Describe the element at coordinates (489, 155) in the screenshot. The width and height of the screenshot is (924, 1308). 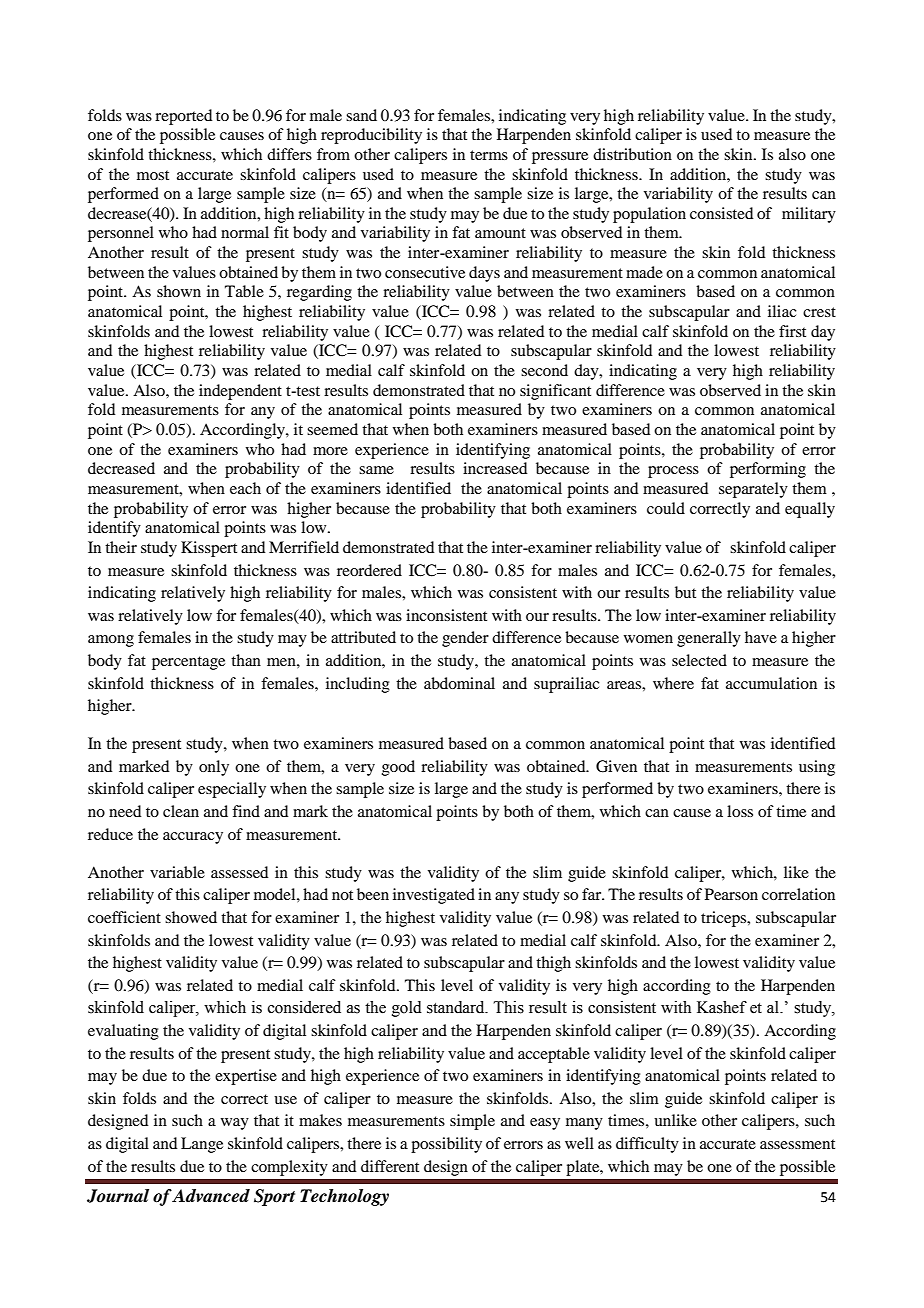
I see `terms` at that location.
